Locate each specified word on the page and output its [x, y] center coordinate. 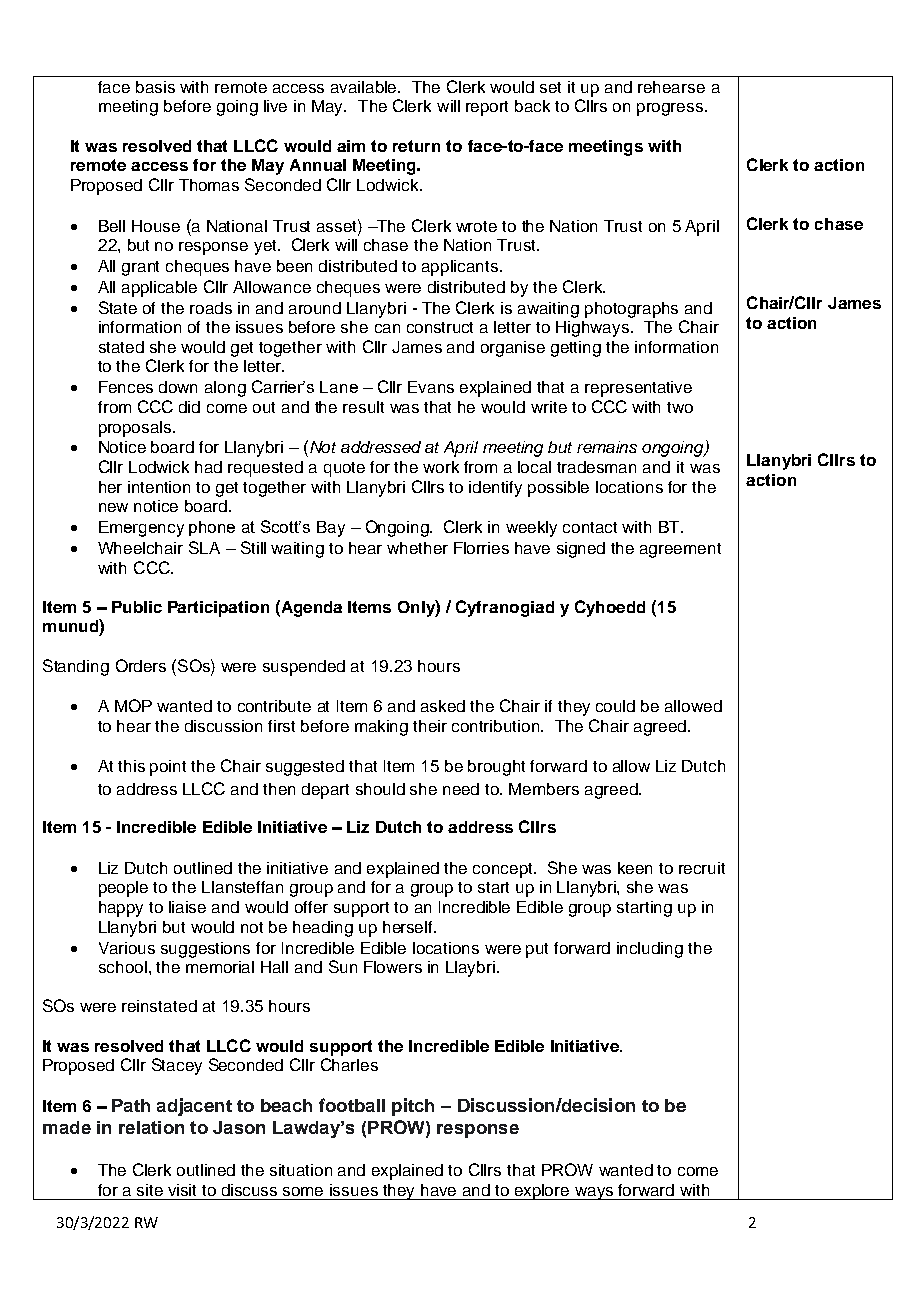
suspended [304, 668]
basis [155, 87]
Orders [141, 665]
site [150, 1190]
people [123, 889]
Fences [126, 387]
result [363, 407]
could [615, 706]
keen [635, 868]
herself [409, 927]
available [365, 87]
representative [638, 389]
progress [670, 109]
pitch [413, 1107]
